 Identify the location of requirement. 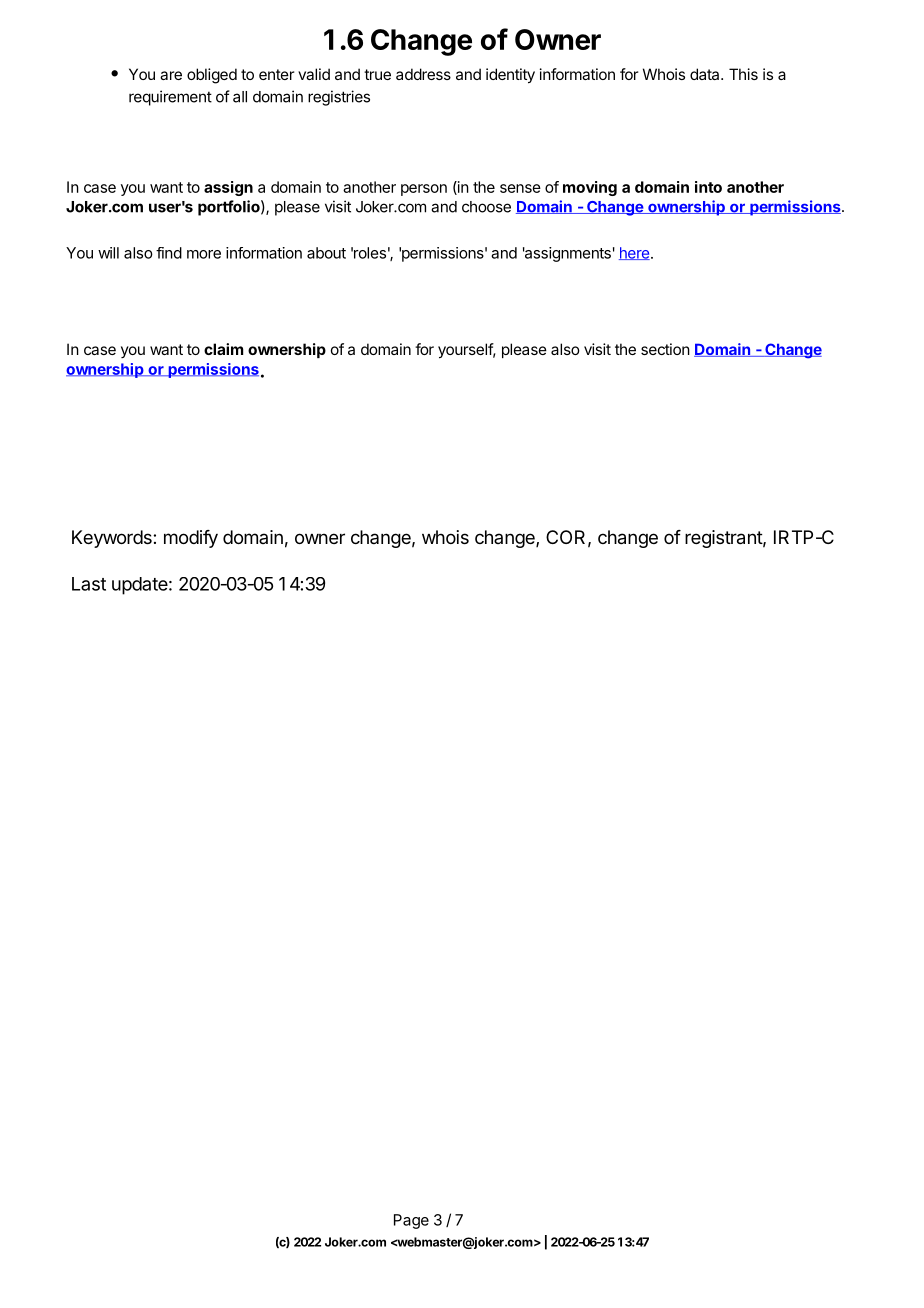
(170, 98).
